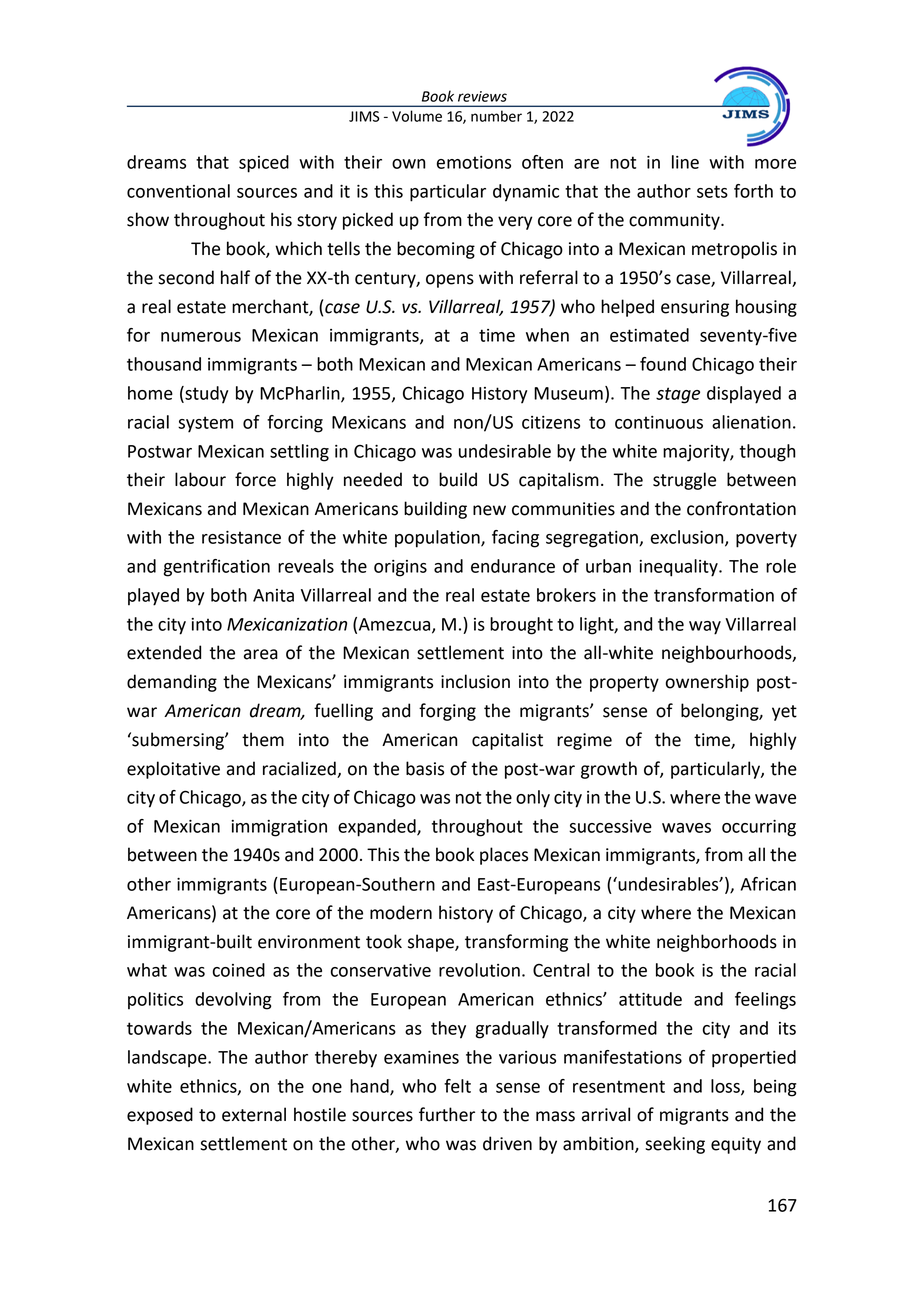 Image resolution: width=924 pixels, height=1305 pixels. I want to click on number, so click(496, 116).
